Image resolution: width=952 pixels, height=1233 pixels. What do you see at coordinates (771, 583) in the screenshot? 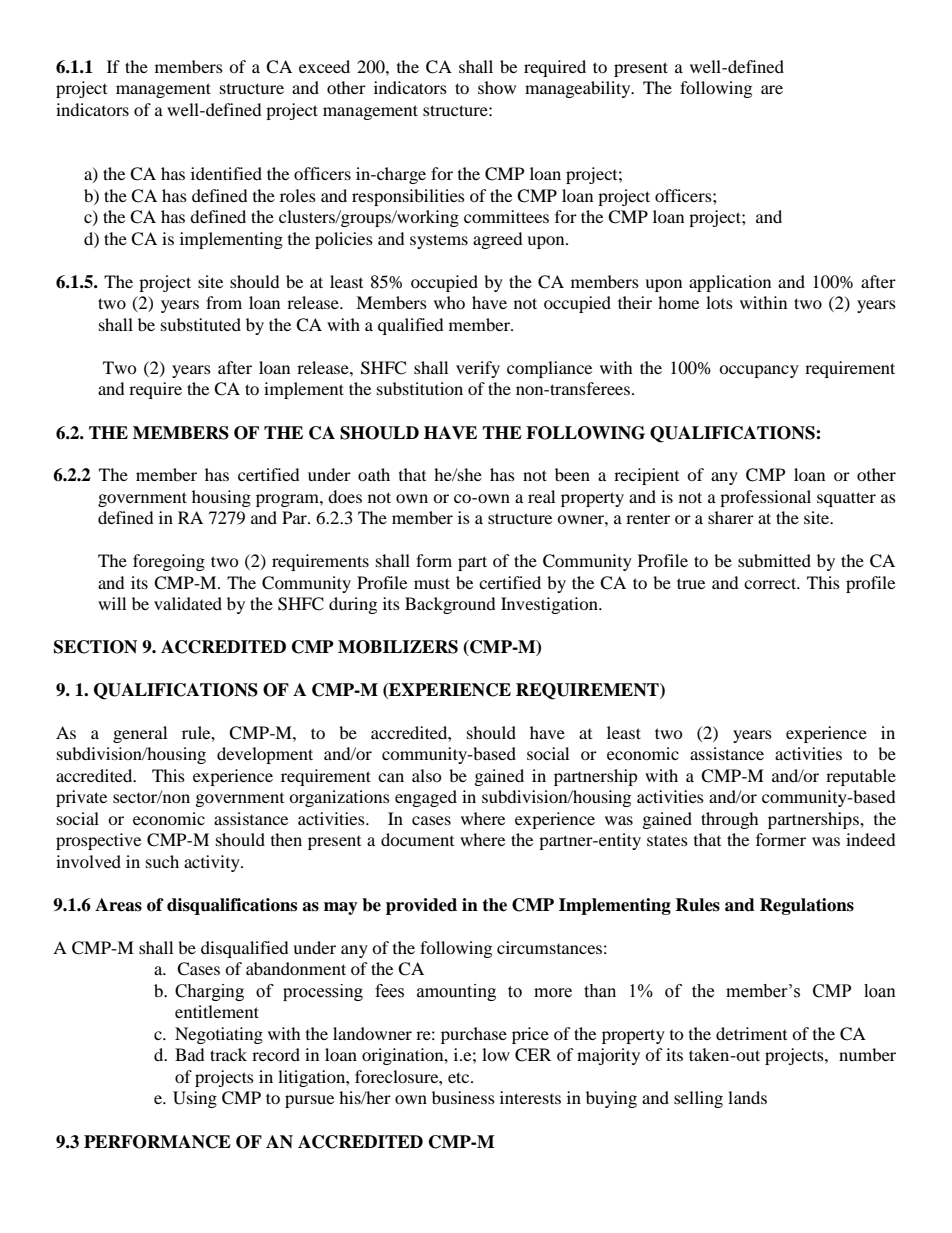
I see `correct` at bounding box center [771, 583].
